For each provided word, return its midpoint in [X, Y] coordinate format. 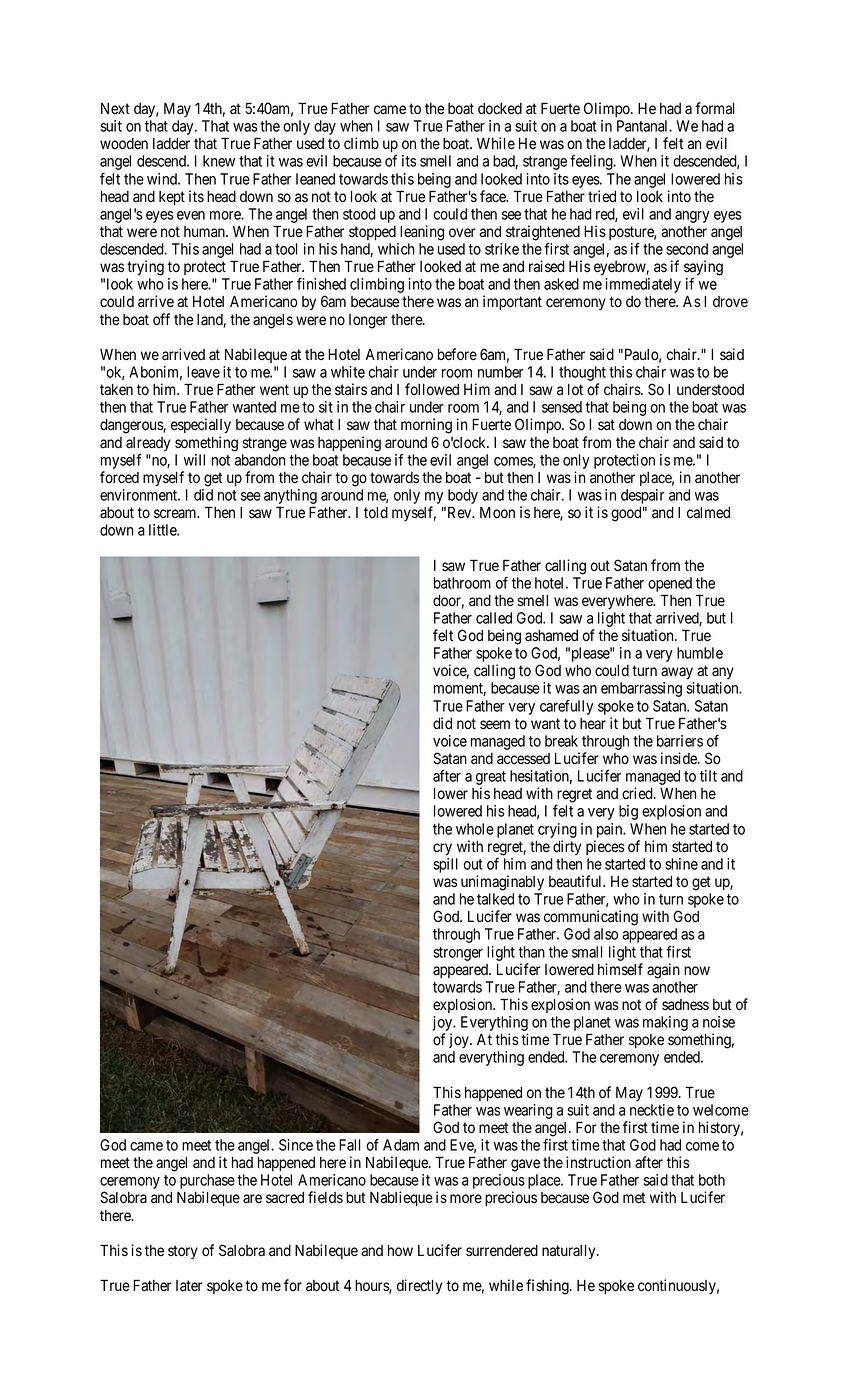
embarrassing [641, 689]
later [189, 1286]
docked [500, 109]
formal [714, 108]
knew [219, 161]
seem [495, 725]
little [163, 530]
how [400, 1251]
